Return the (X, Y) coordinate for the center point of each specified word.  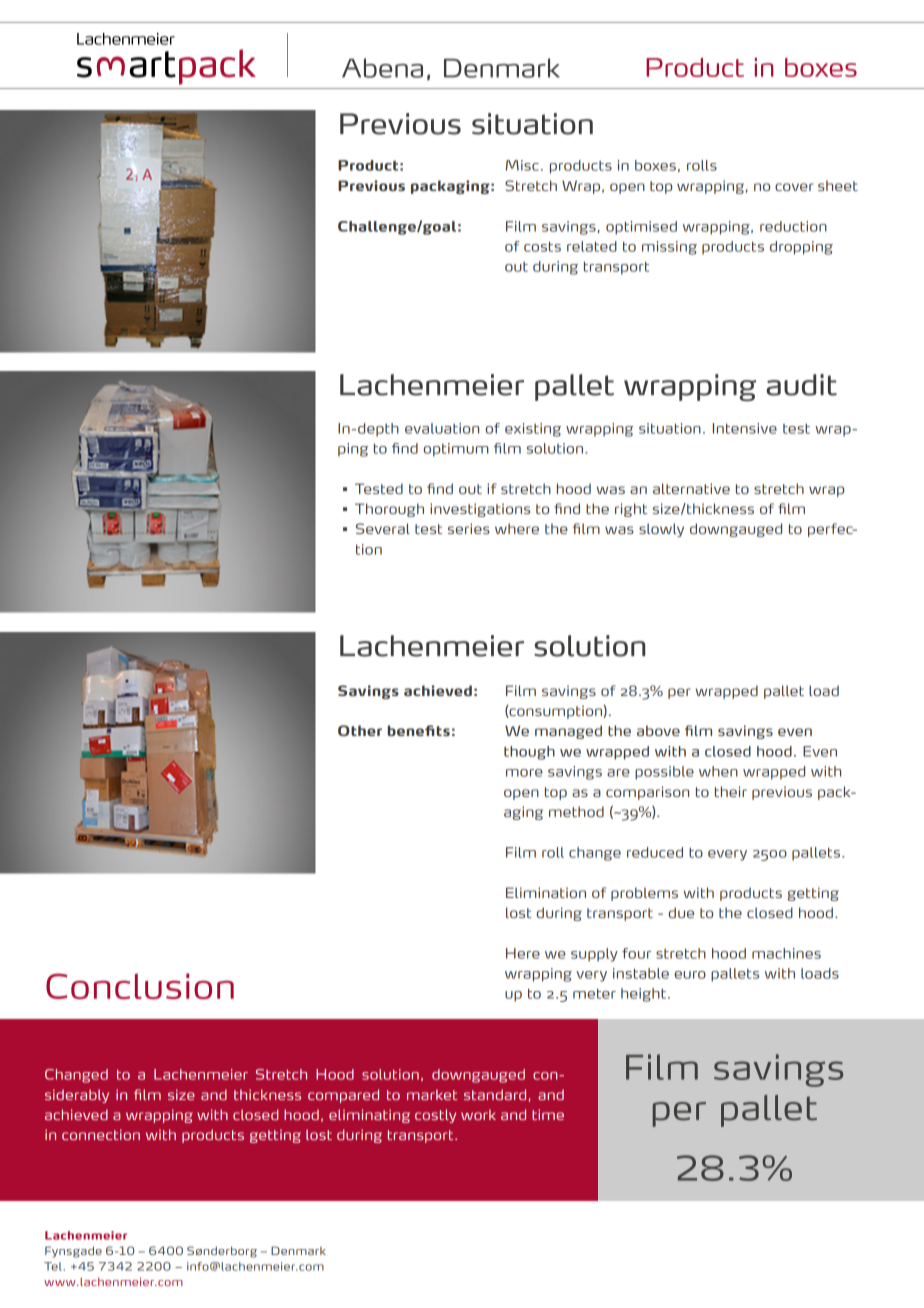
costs (542, 247)
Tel (54, 1266)
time (548, 1114)
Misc (522, 165)
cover (794, 187)
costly (435, 1116)
